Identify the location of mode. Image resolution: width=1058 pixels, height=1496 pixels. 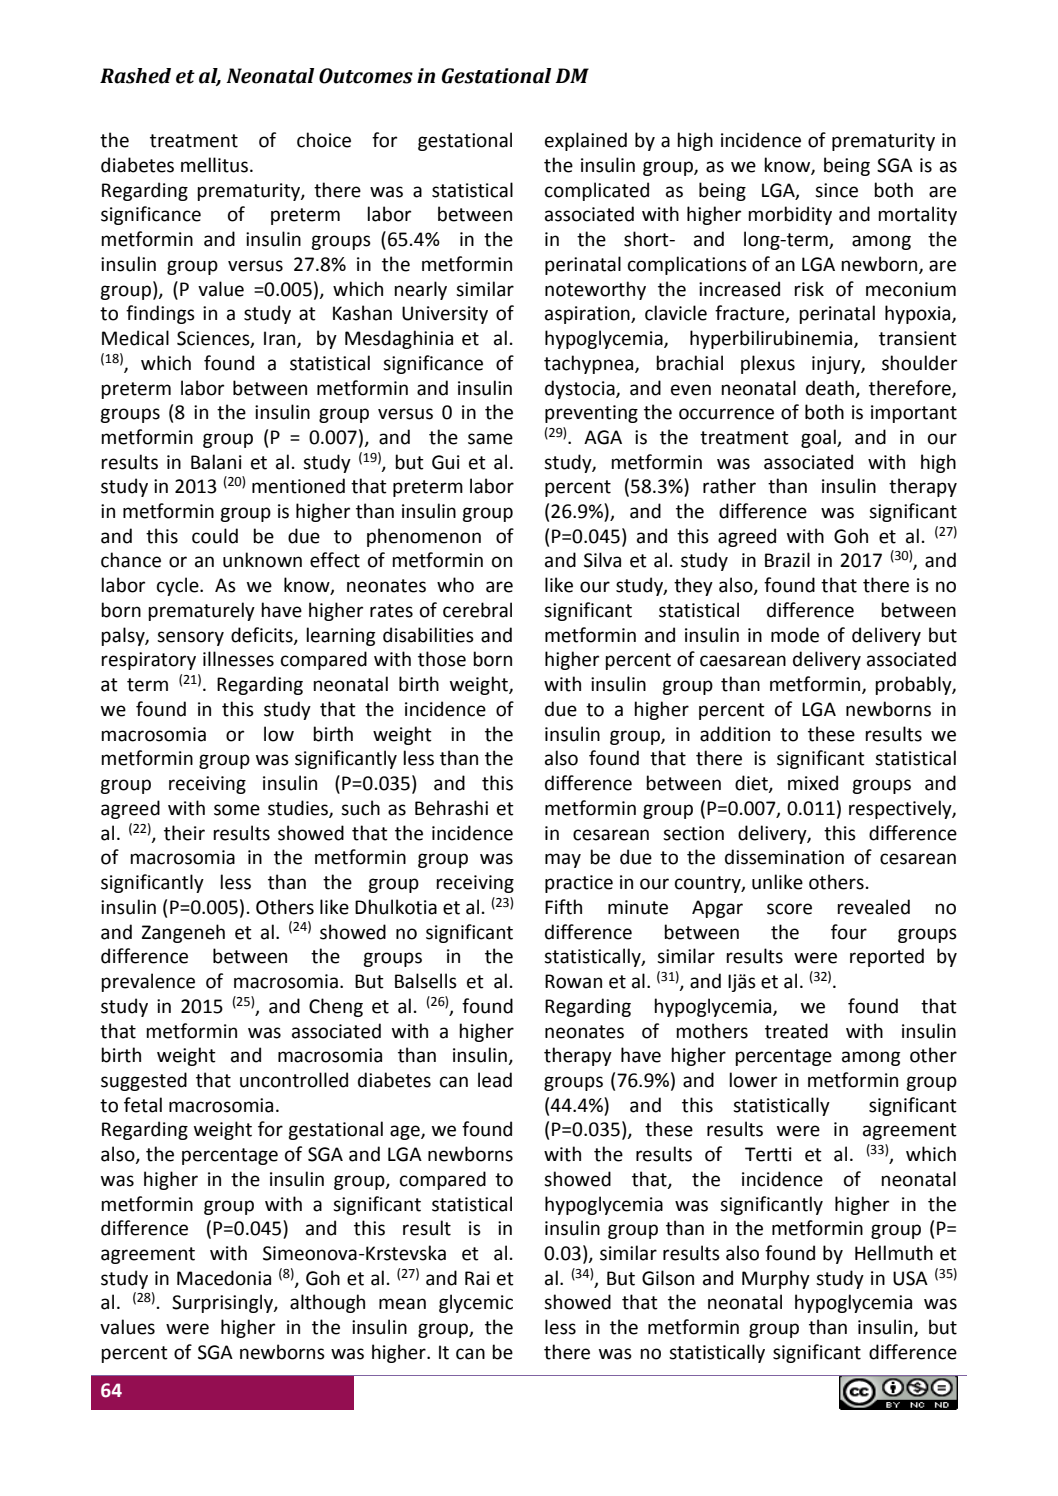
(795, 635).
